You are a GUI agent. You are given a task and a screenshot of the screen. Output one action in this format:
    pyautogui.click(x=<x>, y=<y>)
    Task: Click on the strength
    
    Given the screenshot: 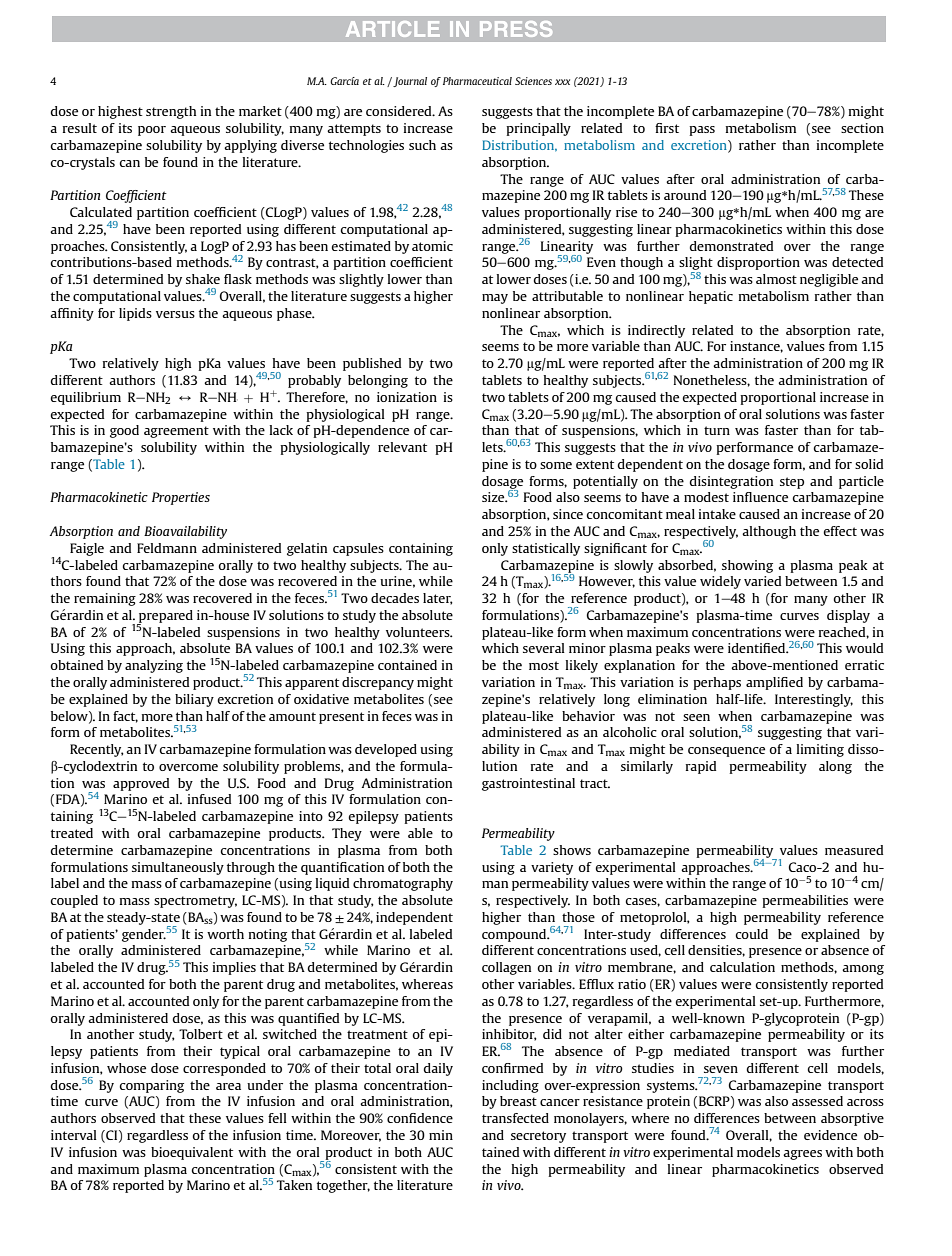 What is the action you would take?
    pyautogui.click(x=171, y=112)
